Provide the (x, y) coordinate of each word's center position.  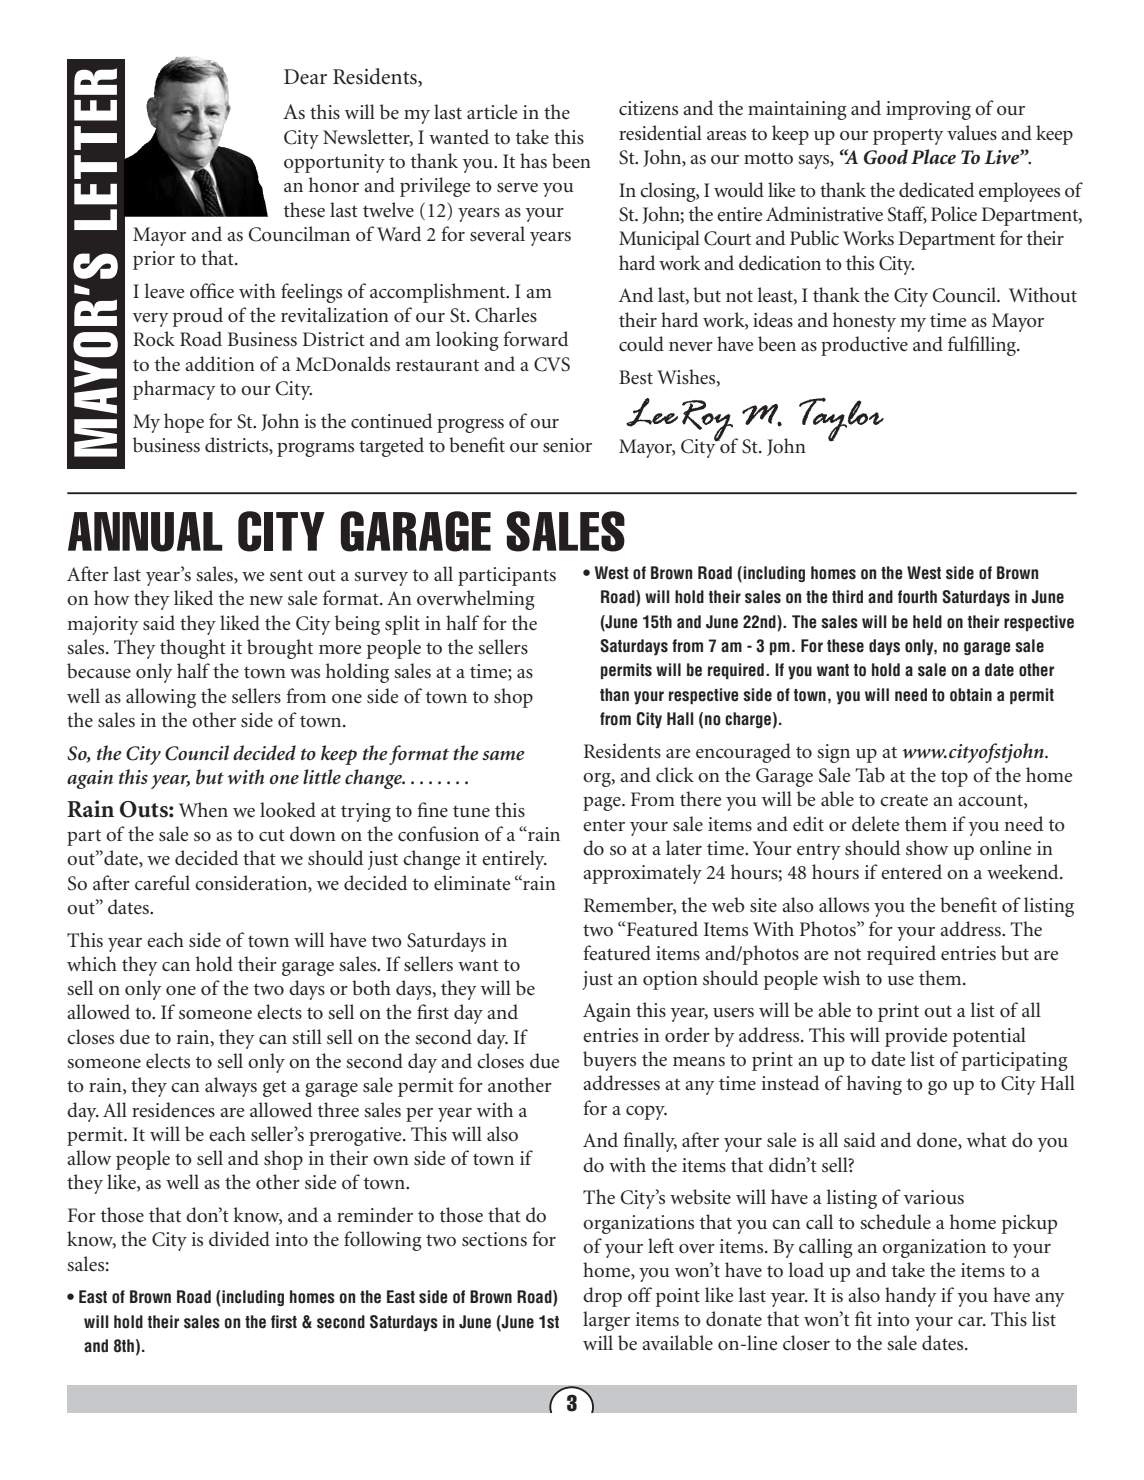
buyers (609, 1061)
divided (239, 1238)
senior (567, 445)
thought (193, 649)
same (503, 755)
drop (602, 1297)
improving (928, 110)
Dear (305, 77)
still (307, 1037)
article (492, 112)
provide (916, 1037)
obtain (971, 695)
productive (864, 346)
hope (184, 423)
